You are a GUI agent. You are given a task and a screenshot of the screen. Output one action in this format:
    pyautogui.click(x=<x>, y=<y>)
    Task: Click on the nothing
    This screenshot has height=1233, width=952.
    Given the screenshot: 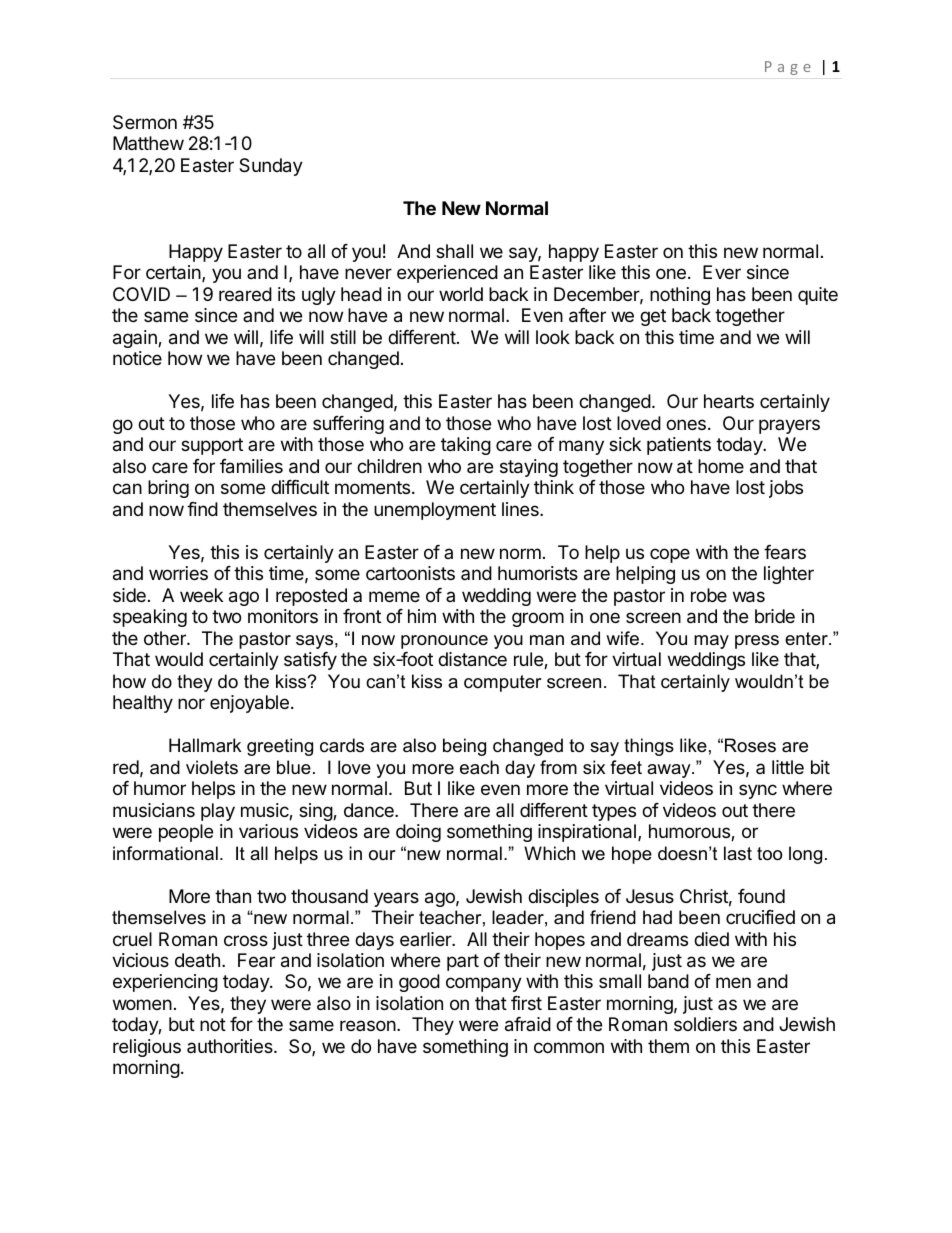 What is the action you would take?
    pyautogui.click(x=680, y=296)
